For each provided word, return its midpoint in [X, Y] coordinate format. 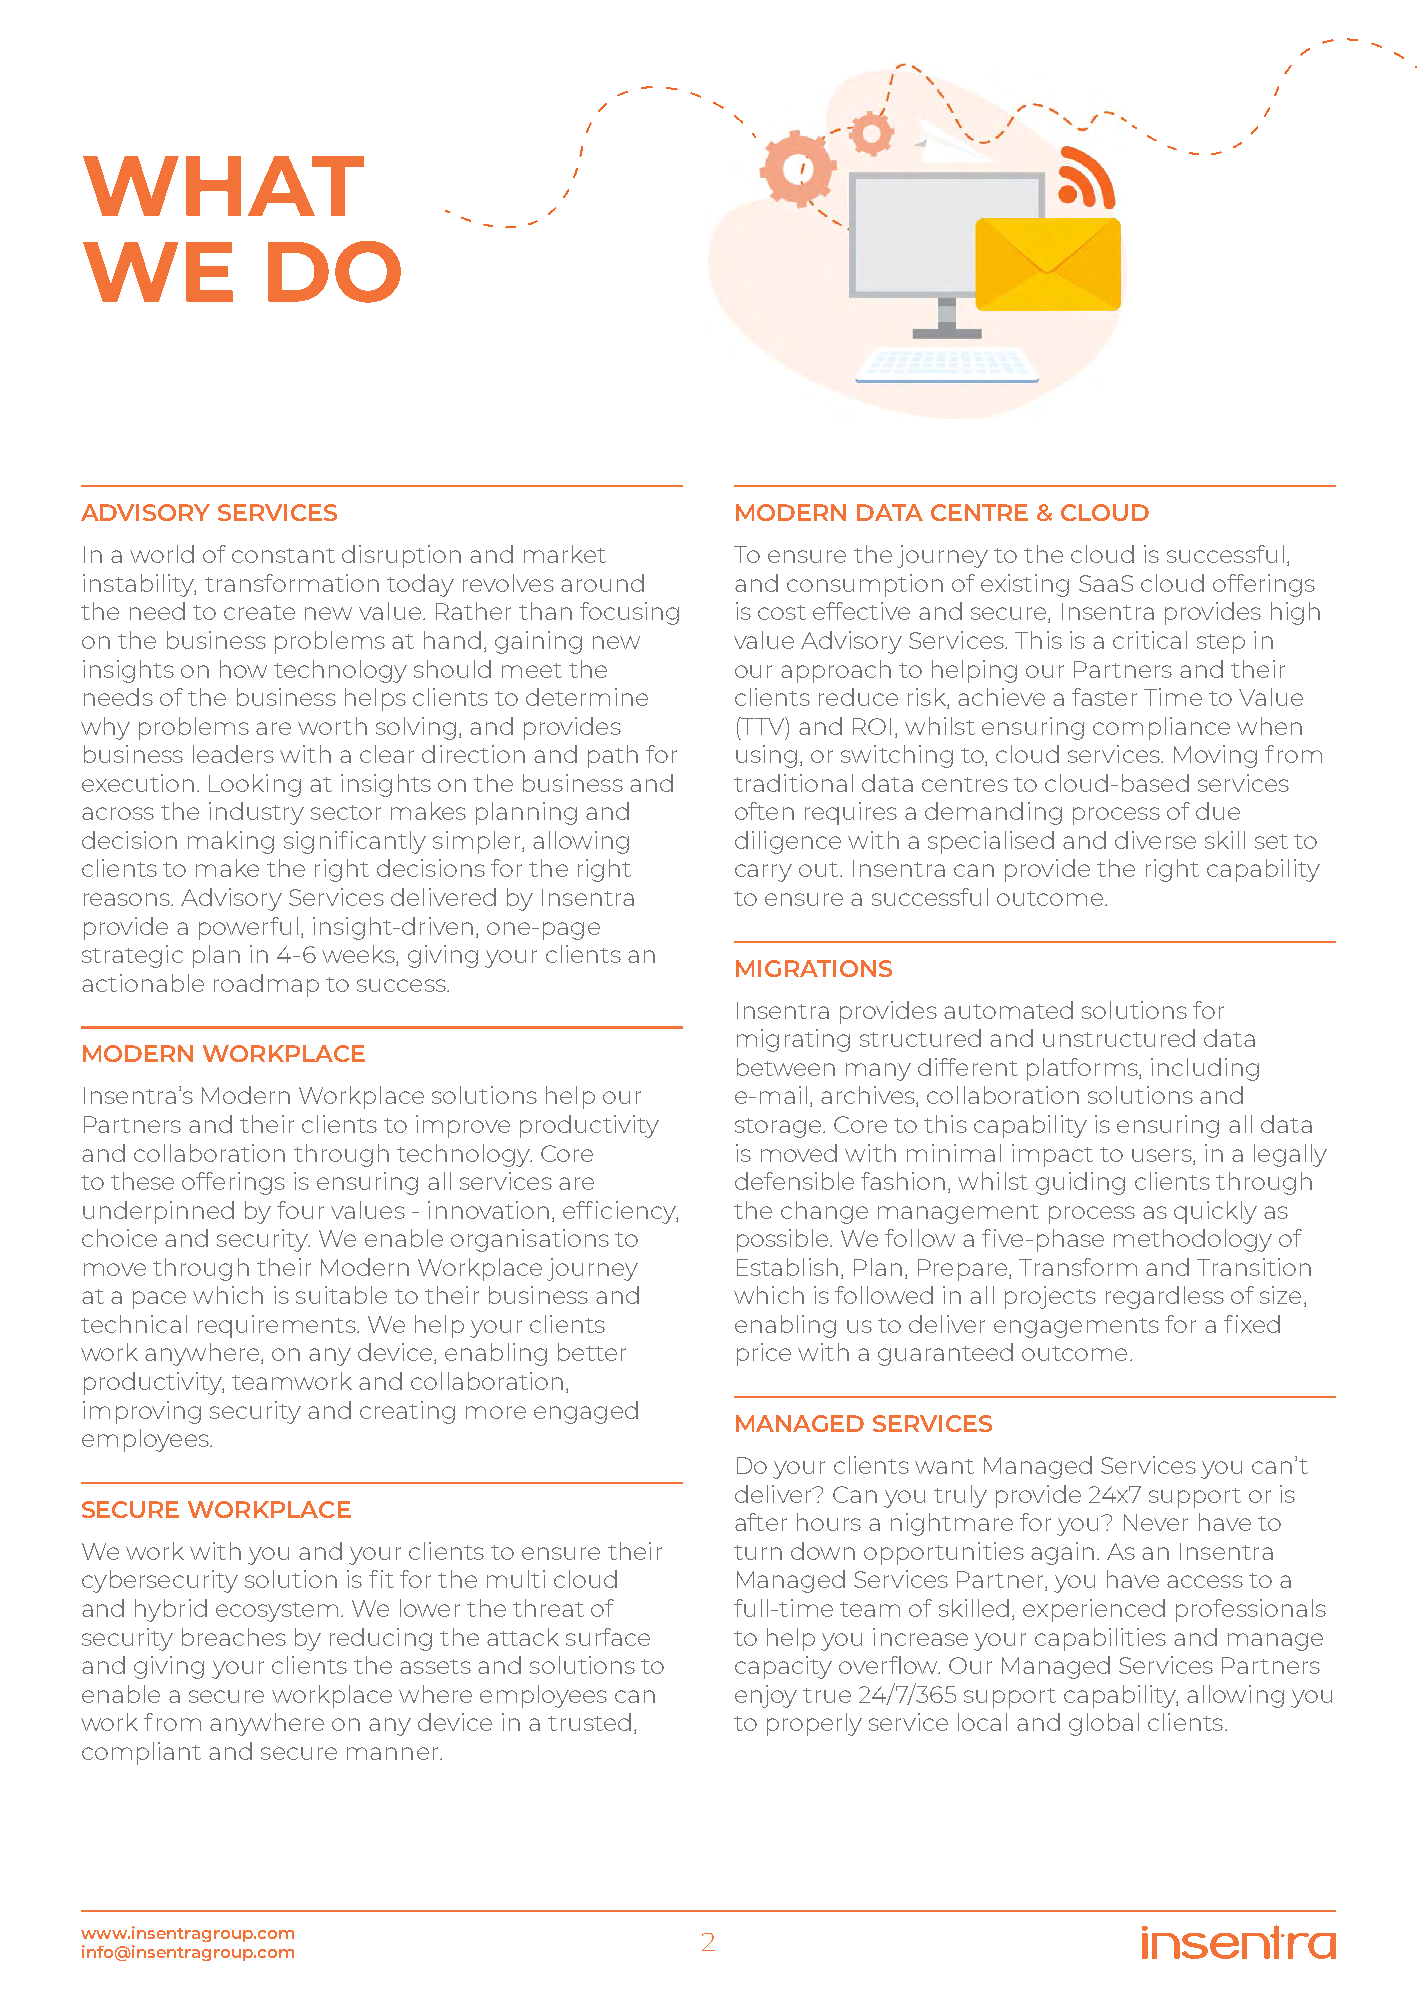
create [259, 612]
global [1104, 1724]
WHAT [223, 186]
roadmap [266, 985]
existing [1025, 585]
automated [1008, 1010]
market [565, 554]
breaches [234, 1637]
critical [1150, 640]
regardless [1165, 1297]
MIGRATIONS [814, 968]
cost [782, 612]
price [764, 1354]
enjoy [766, 1696]
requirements [278, 1326]
